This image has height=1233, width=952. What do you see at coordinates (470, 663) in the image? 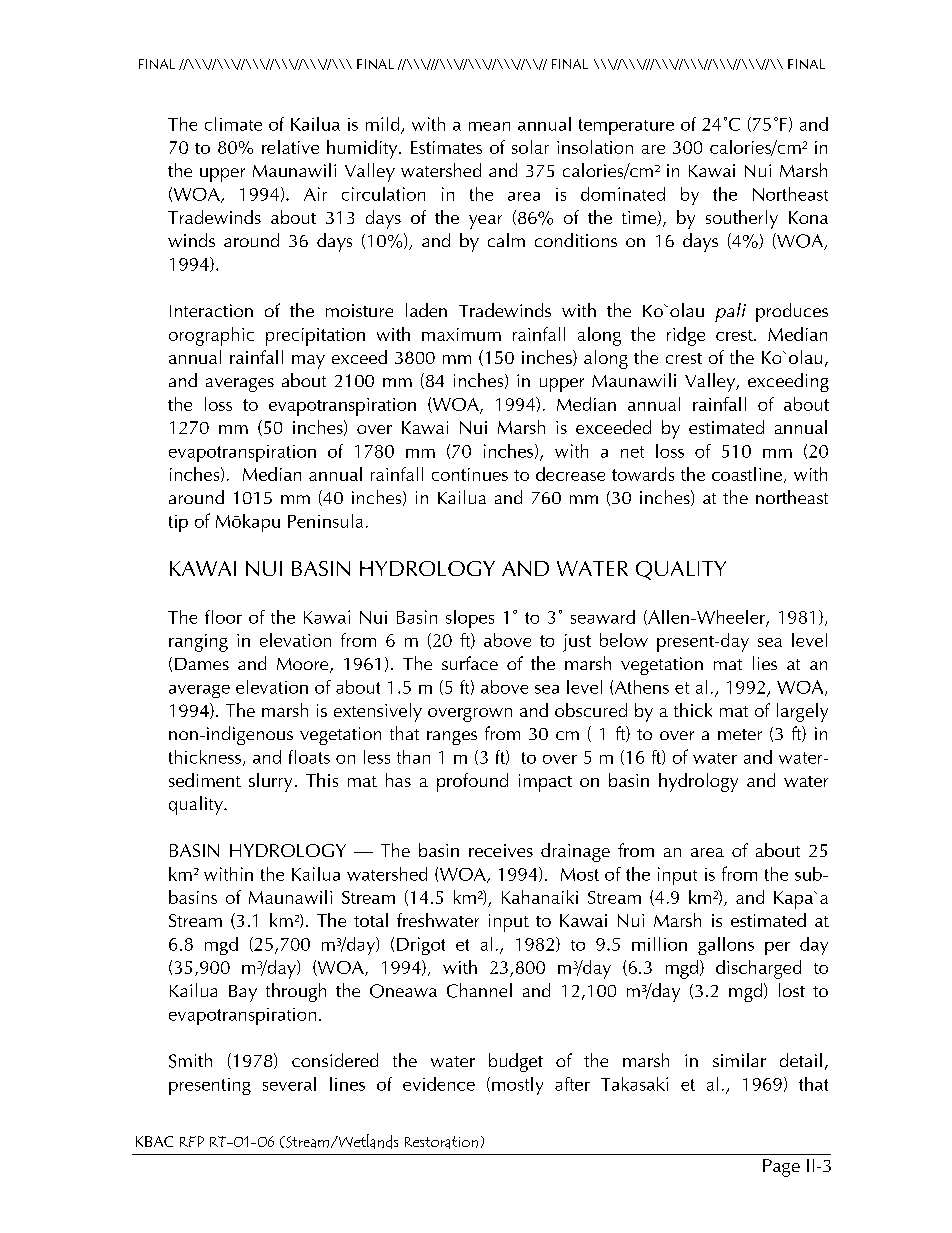
I see `surface` at bounding box center [470, 663].
